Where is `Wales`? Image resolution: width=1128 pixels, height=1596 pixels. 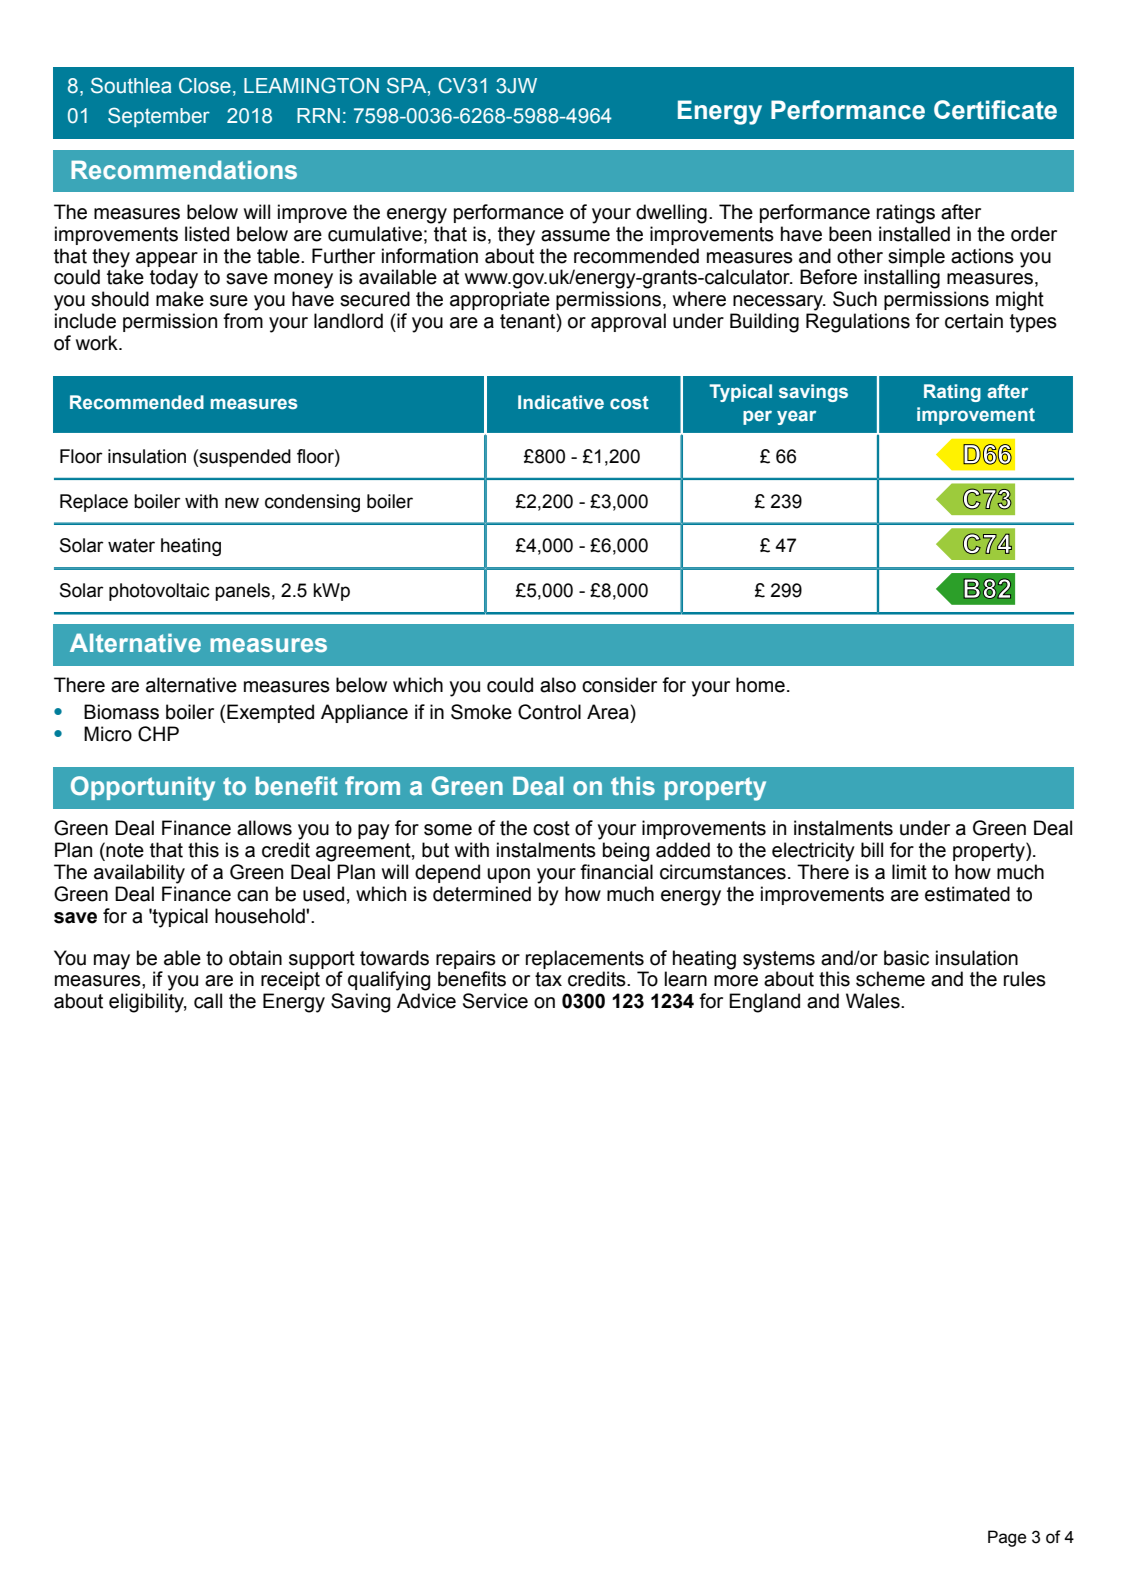 Wales is located at coordinates (874, 1001).
